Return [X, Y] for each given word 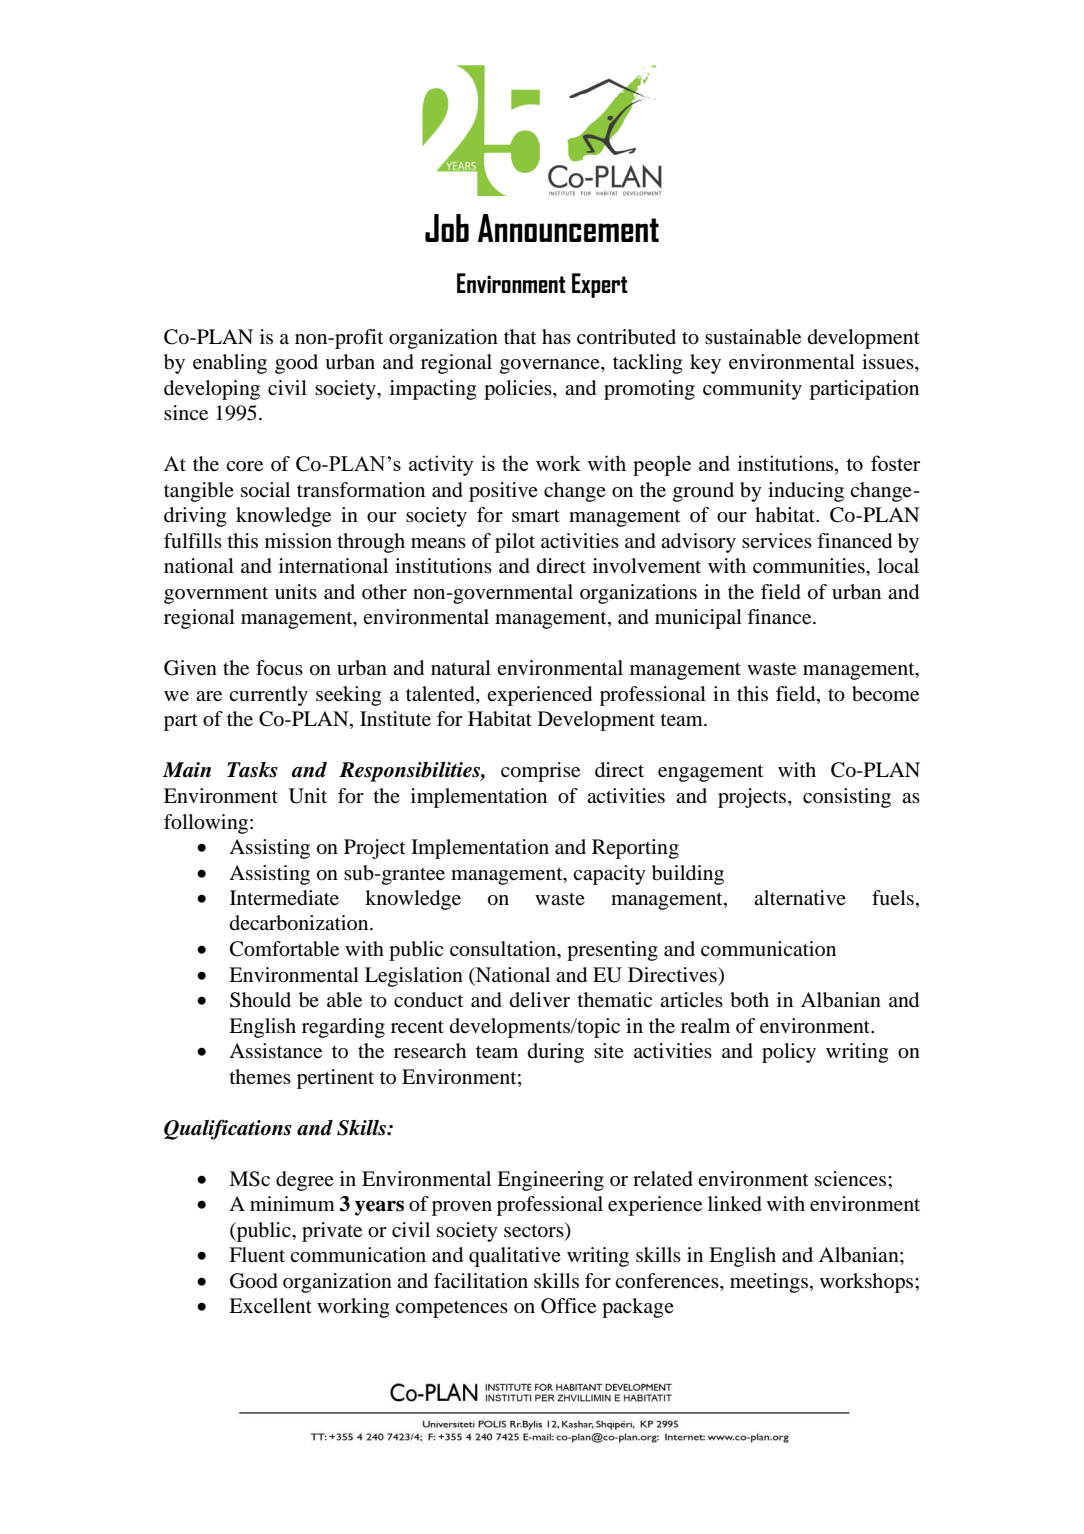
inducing [806, 492]
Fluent [257, 1255]
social [265, 490]
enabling [230, 364]
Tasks [252, 770]
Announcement [568, 228]
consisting [847, 798]
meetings [769, 1283]
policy [789, 1053]
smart [536, 516]
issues [889, 363]
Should [260, 1000]
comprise [540, 772]
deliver [540, 1000]
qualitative [515, 1257]
